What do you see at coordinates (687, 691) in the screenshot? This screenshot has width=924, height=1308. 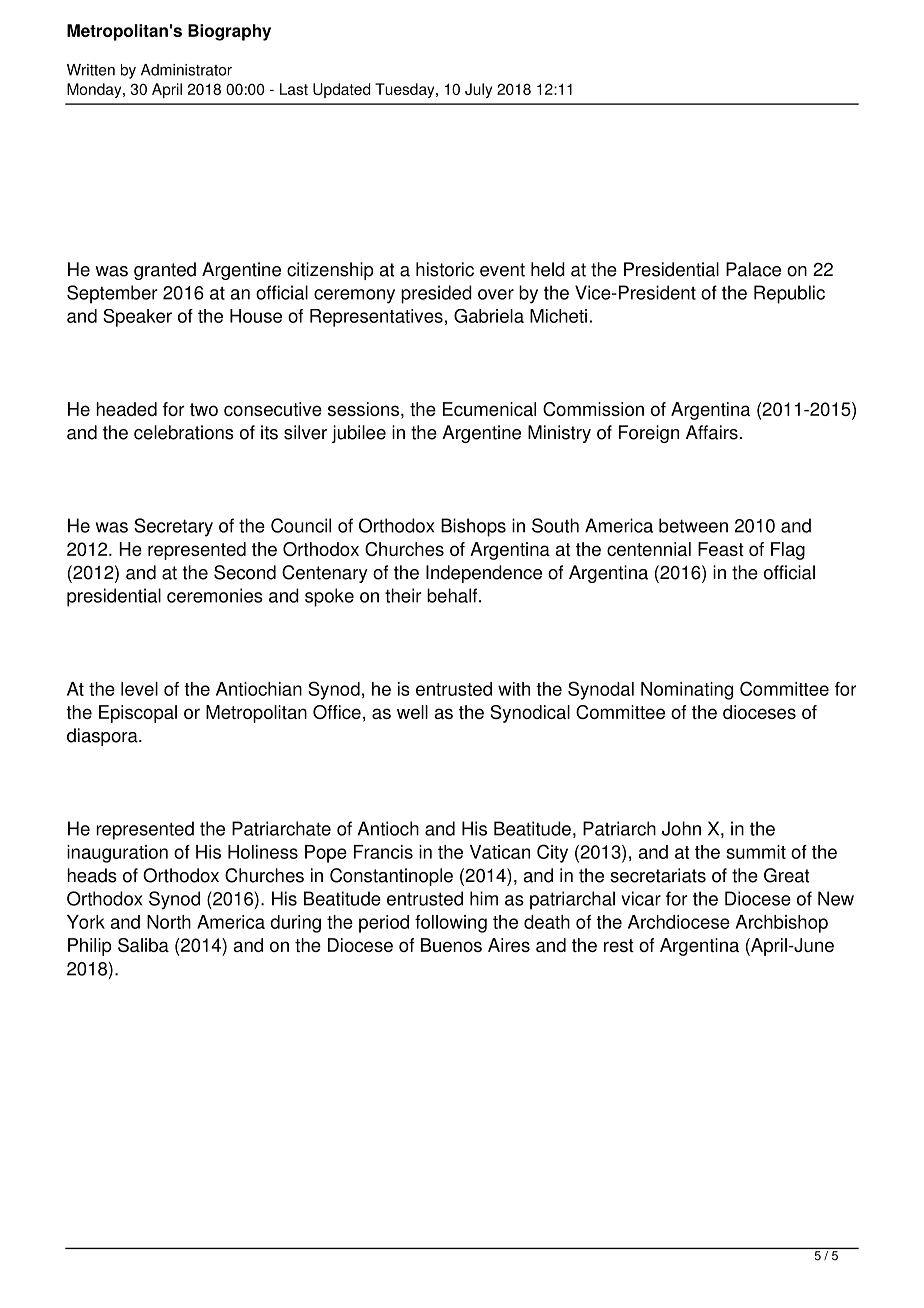 I see `Nominating` at bounding box center [687, 691].
